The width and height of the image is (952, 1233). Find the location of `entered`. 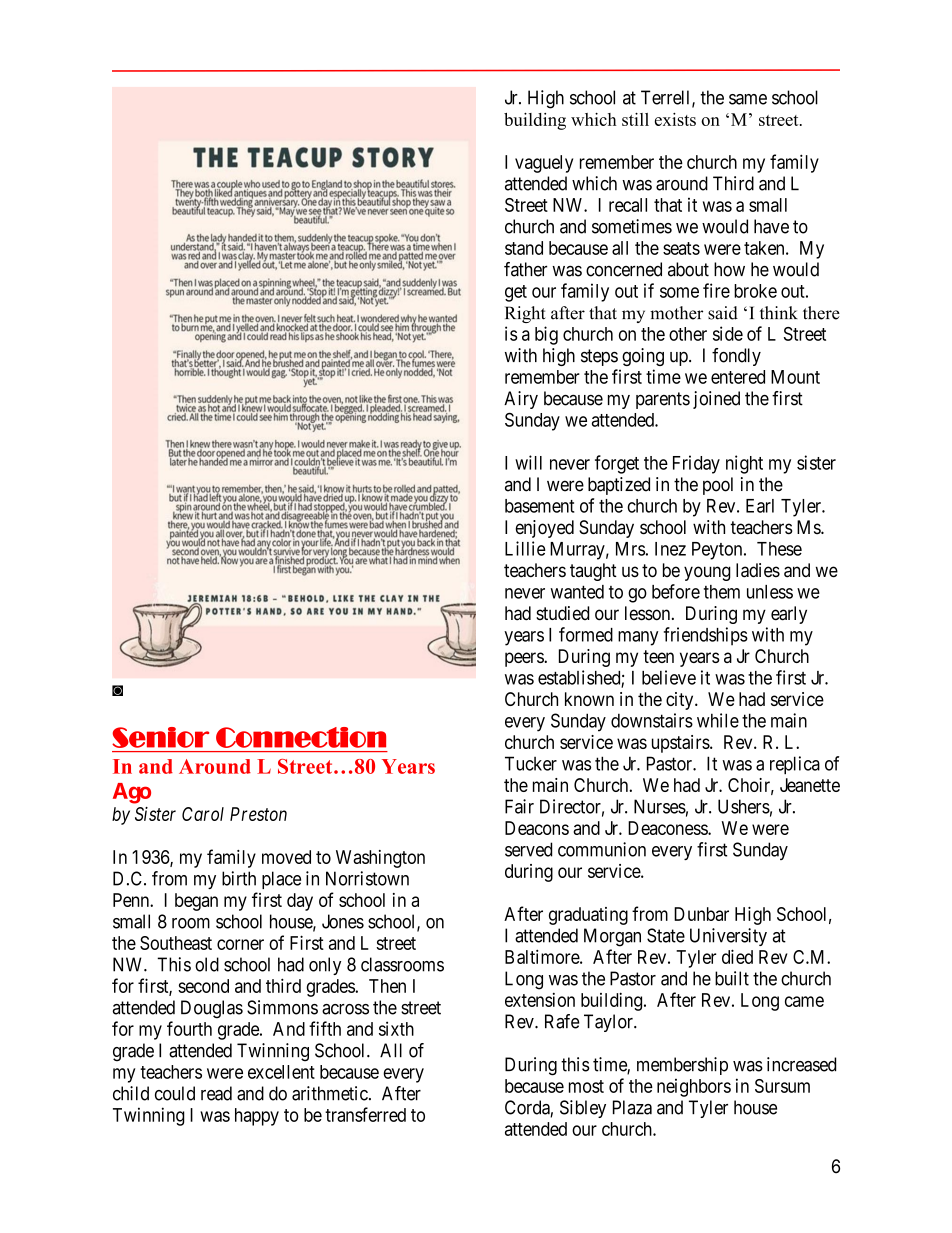

entered is located at coordinates (738, 377).
